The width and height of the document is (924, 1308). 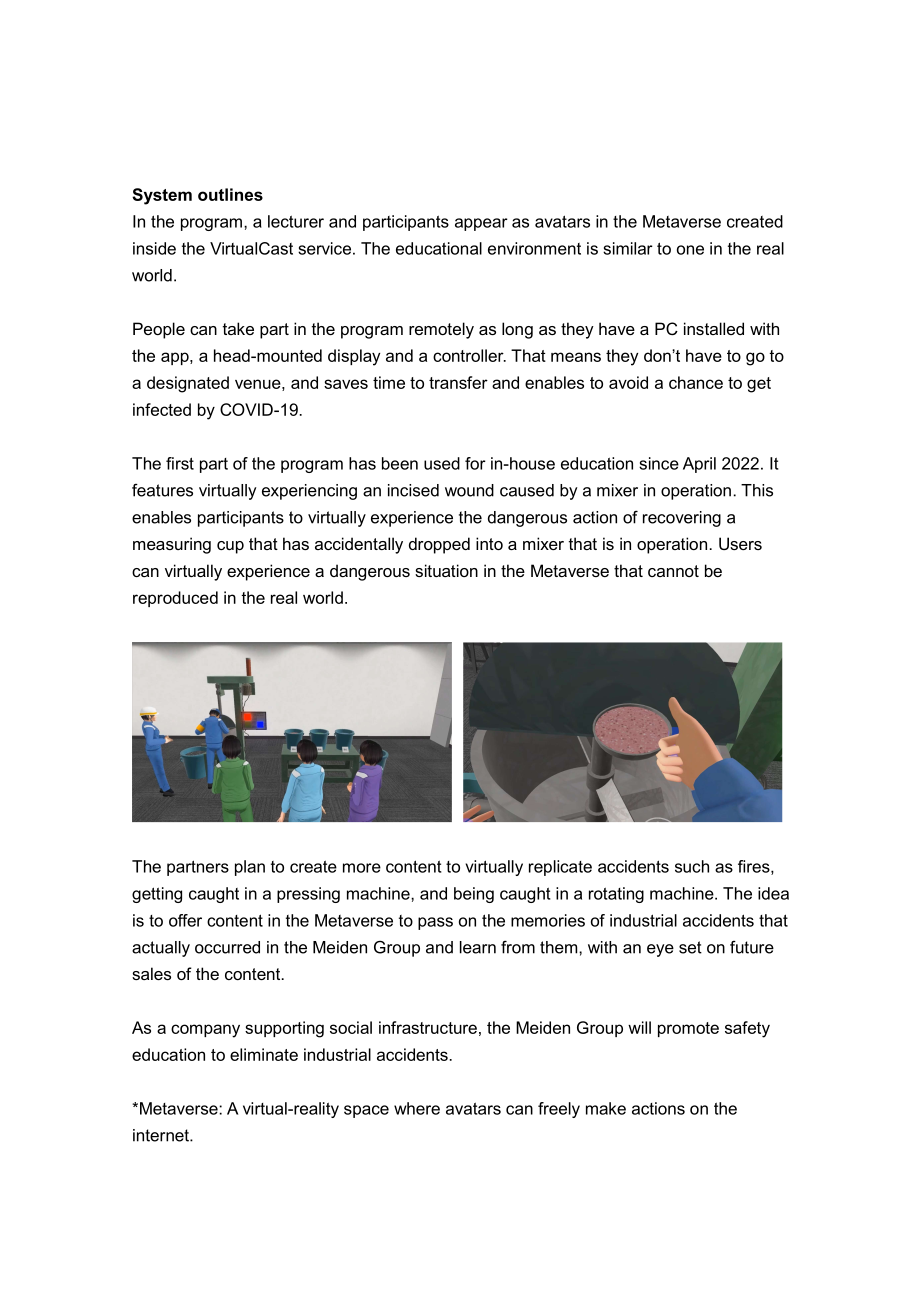 I want to click on one, so click(x=690, y=250).
